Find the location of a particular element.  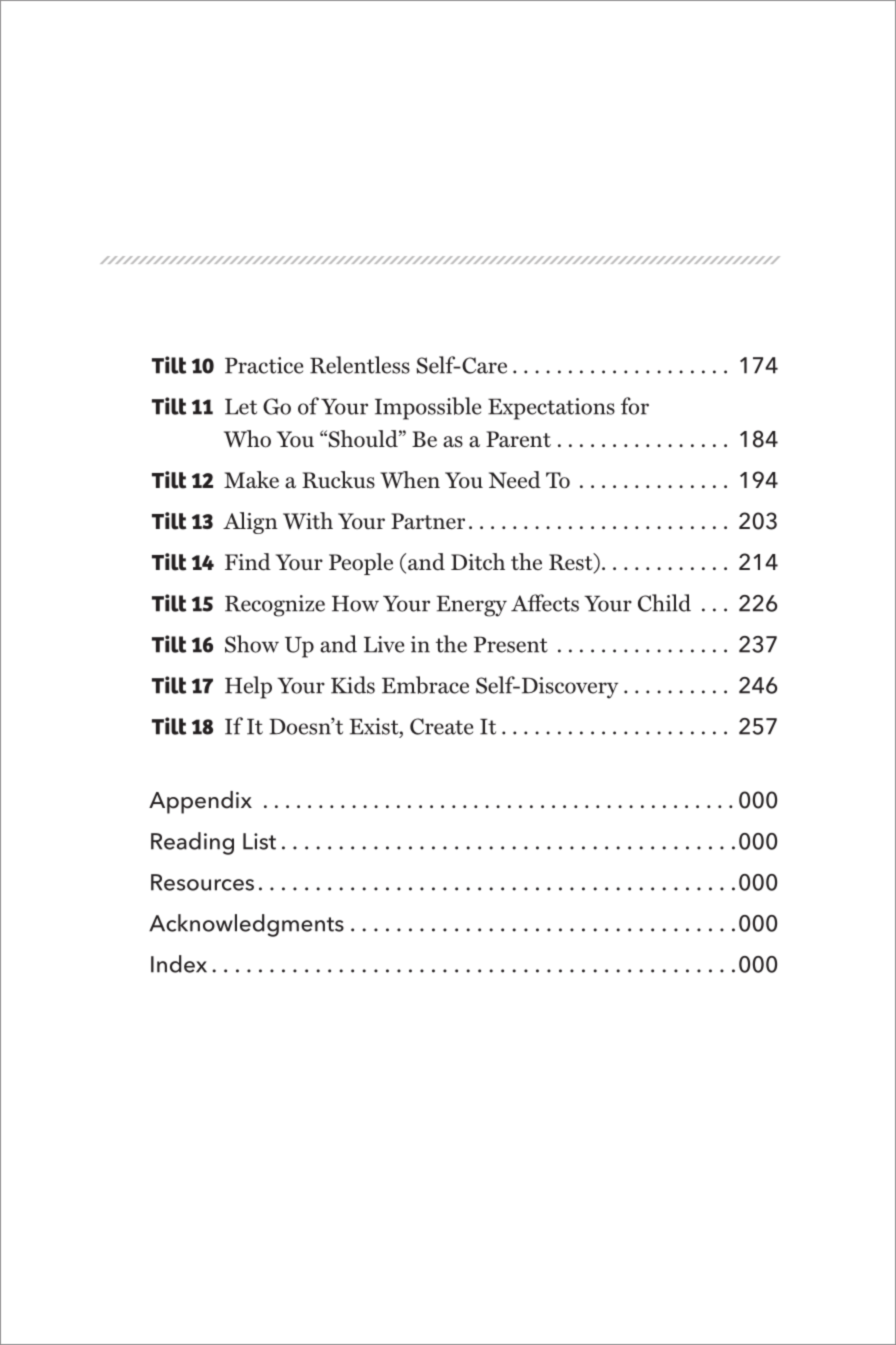

List is located at coordinates (259, 841).
